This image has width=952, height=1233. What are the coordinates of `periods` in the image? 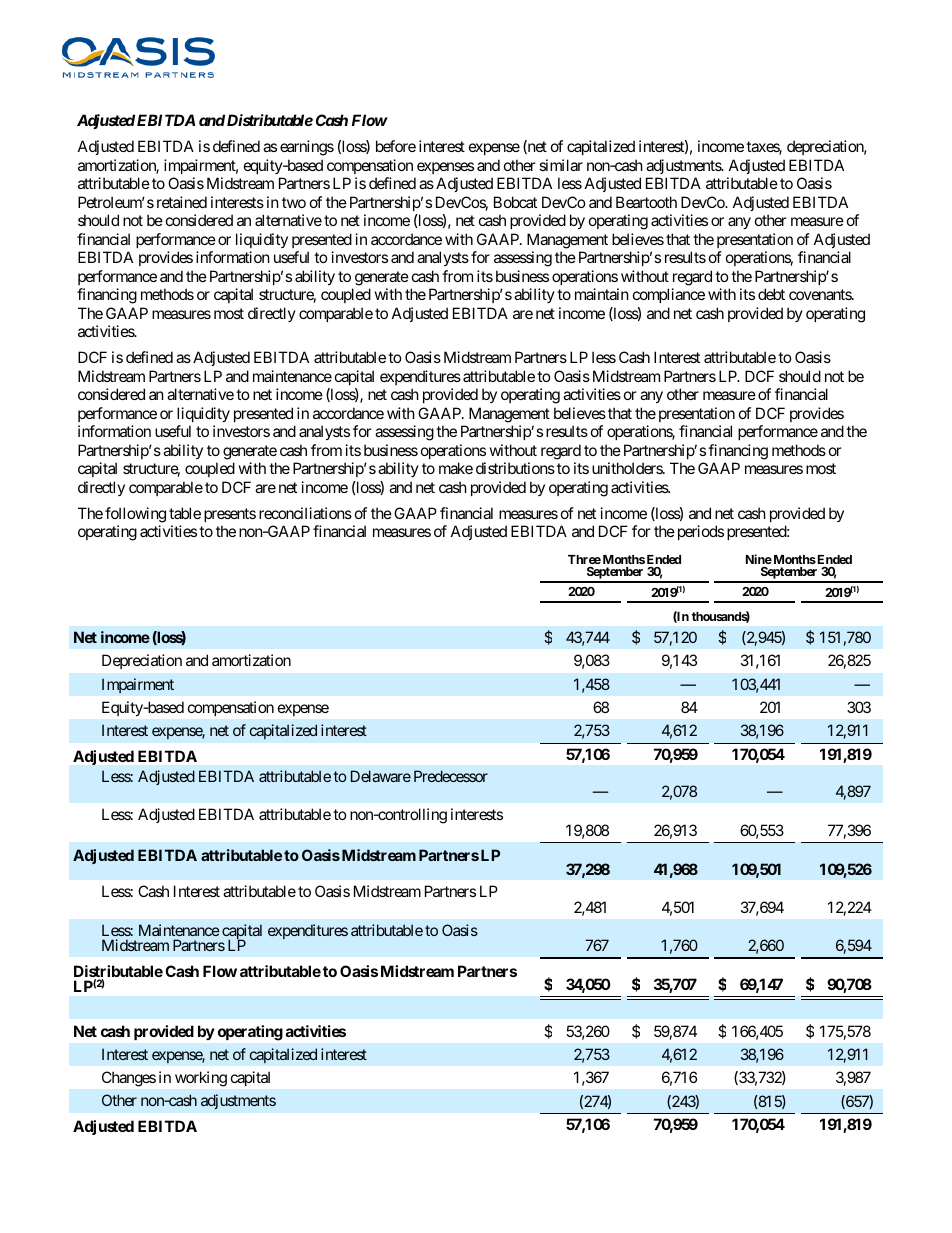 It's located at (699, 532).
